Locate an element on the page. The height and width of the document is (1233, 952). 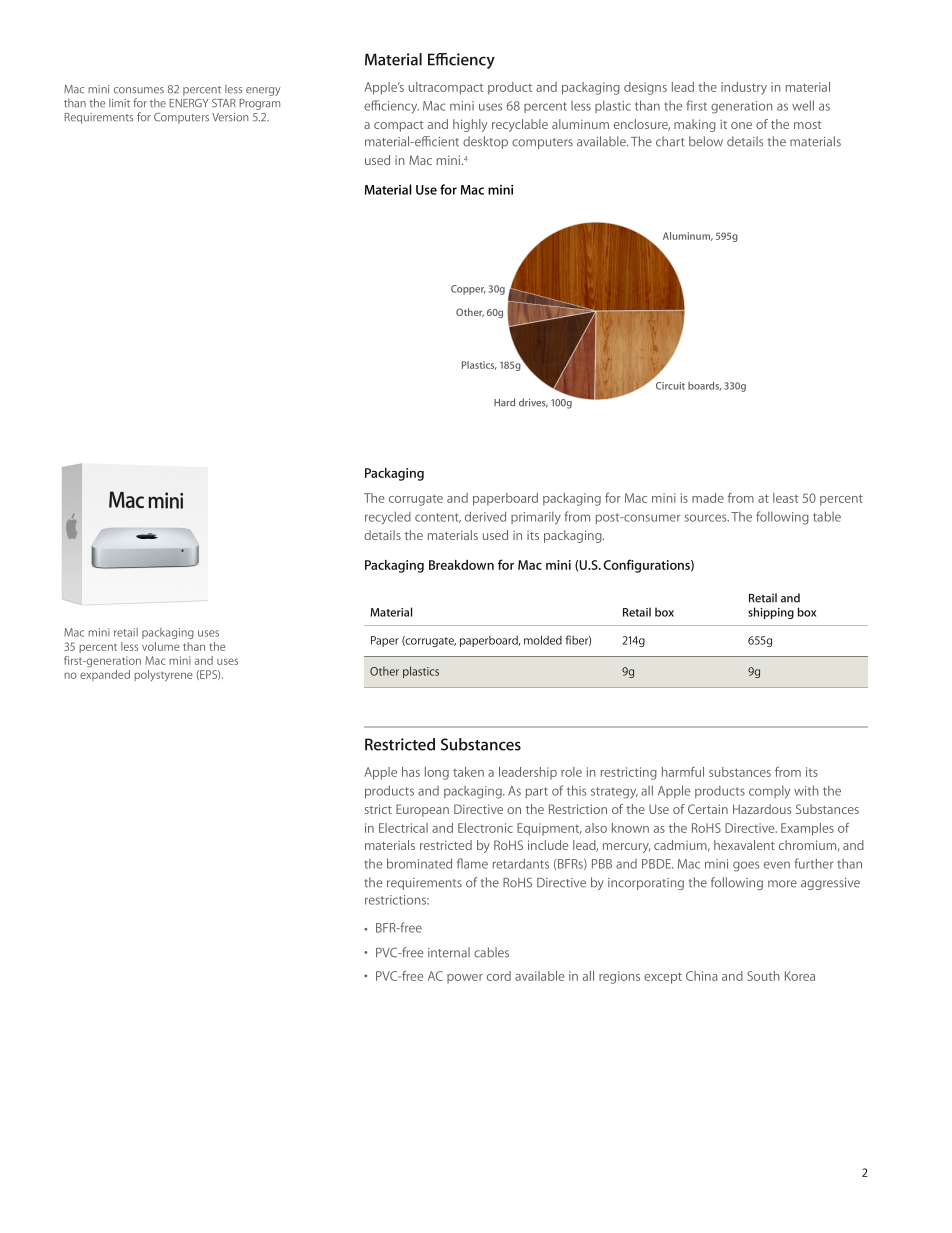
internal is located at coordinates (449, 952).
